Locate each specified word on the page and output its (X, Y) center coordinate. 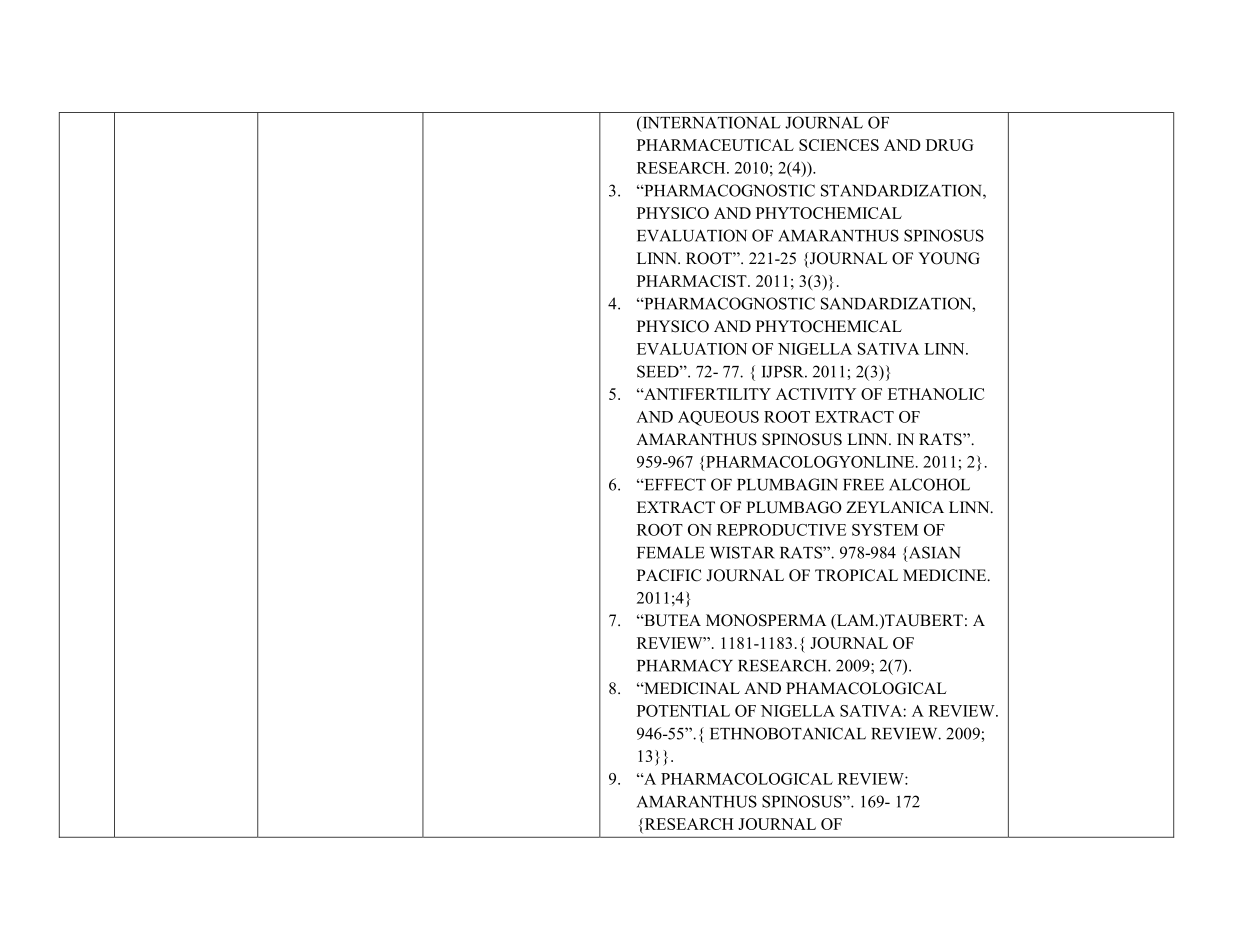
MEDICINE (946, 575)
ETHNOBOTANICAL (788, 733)
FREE (863, 485)
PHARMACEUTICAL (715, 145)
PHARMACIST (693, 281)
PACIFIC (669, 575)
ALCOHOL (929, 484)
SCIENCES (839, 145)
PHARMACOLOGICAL (747, 779)
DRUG (950, 145)
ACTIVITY (816, 394)
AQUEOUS (718, 418)
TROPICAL (856, 575)
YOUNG (949, 258)
